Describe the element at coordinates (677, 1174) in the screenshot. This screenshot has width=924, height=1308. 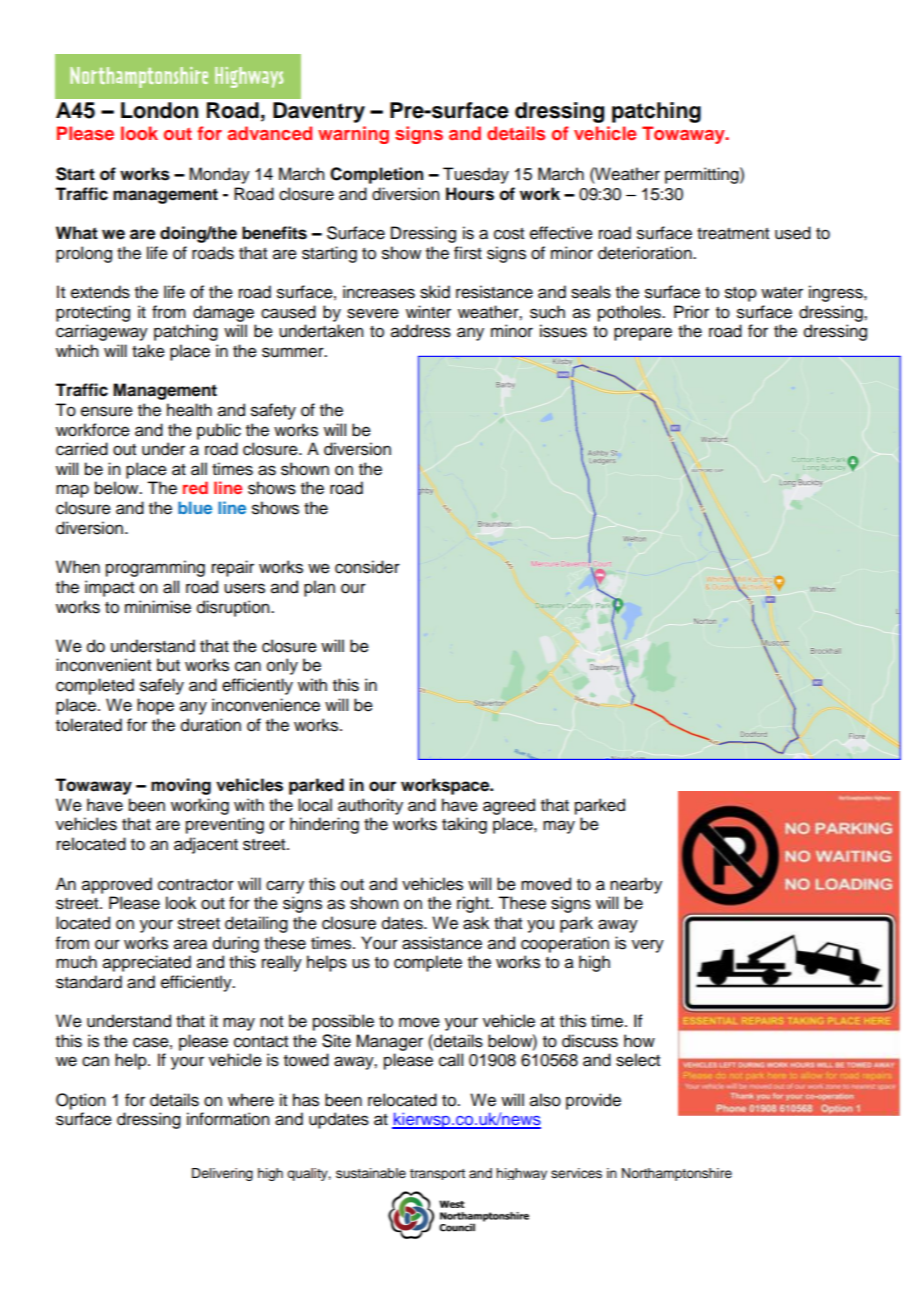
I see `Northamptonshire` at that location.
